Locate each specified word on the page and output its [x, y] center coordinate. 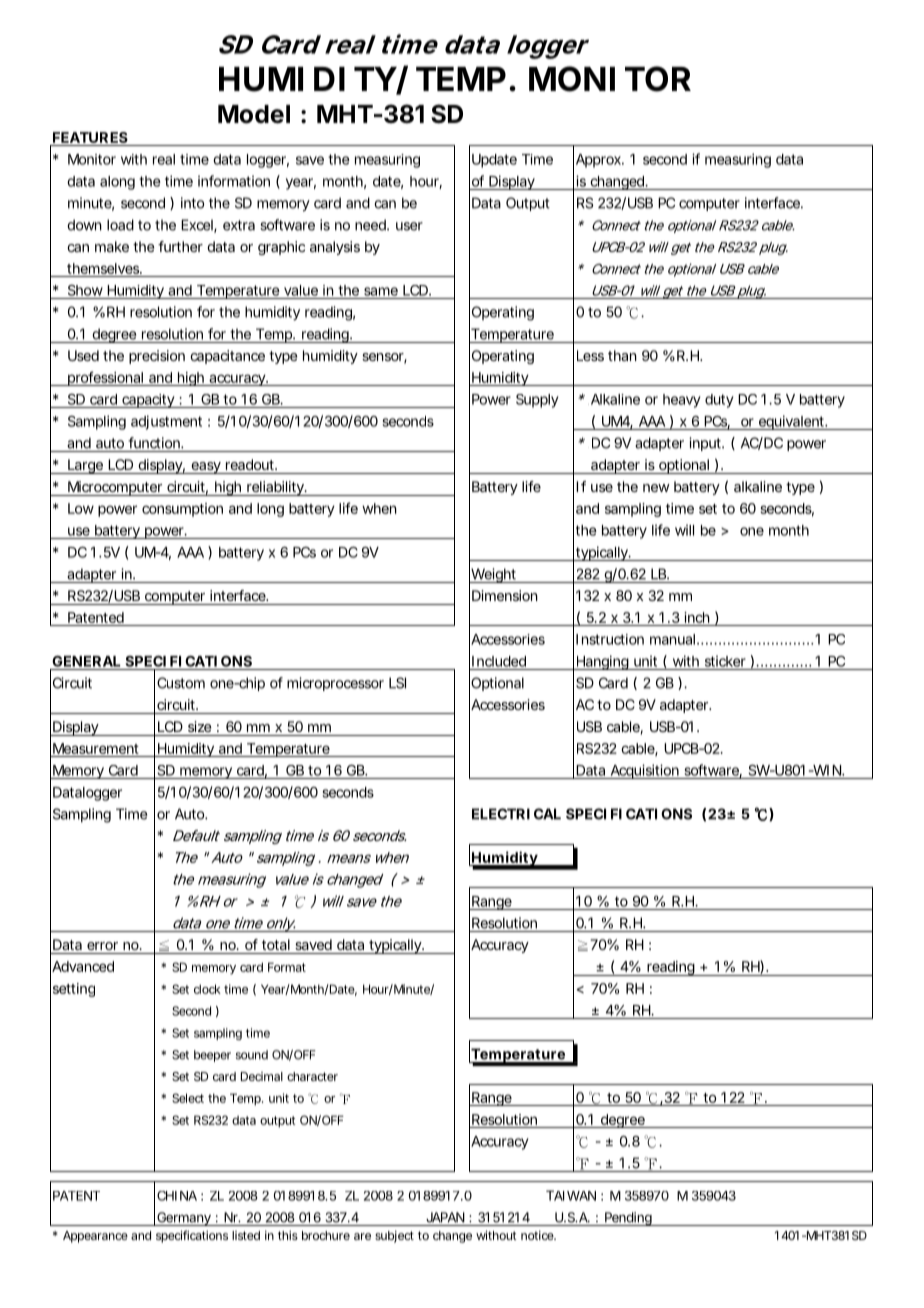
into [192, 203]
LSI [397, 683]
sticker [725, 661]
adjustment [166, 422]
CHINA [177, 1196]
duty [719, 401]
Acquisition [645, 771]
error [102, 946]
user [409, 226]
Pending [629, 1219]
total [276, 944]
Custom [181, 683]
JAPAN [445, 1217]
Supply [537, 401]
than [622, 355]
